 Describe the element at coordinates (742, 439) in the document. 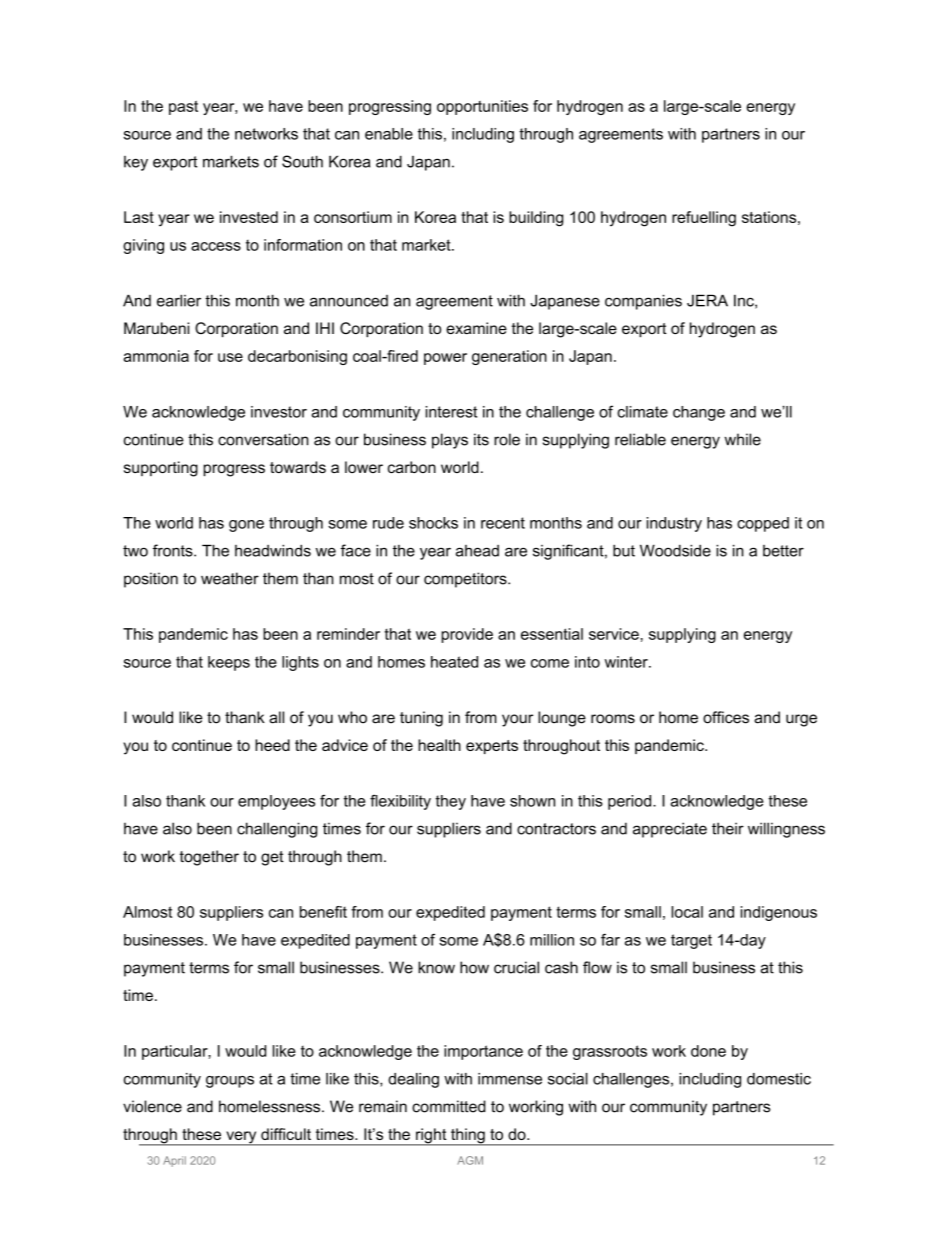

I see `while` at that location.
